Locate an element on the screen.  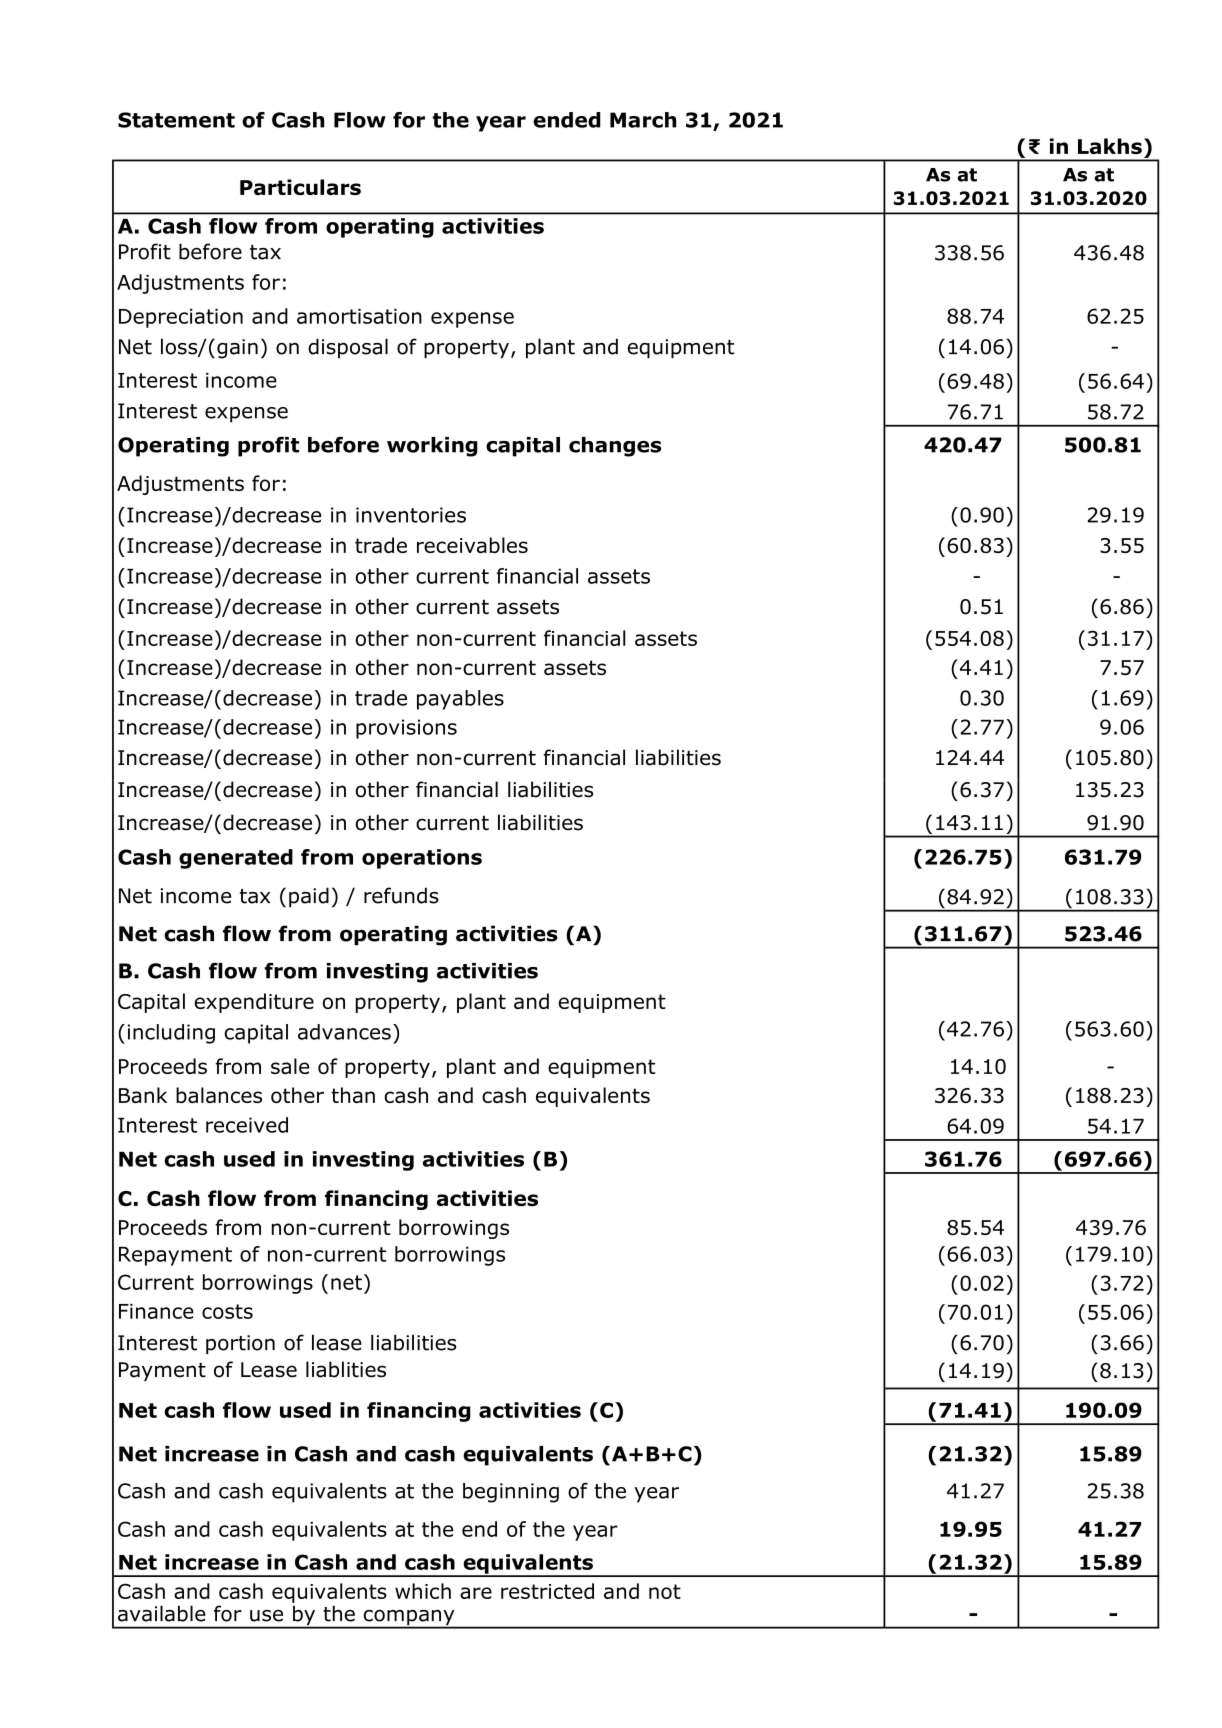
than is located at coordinates (353, 1095).
